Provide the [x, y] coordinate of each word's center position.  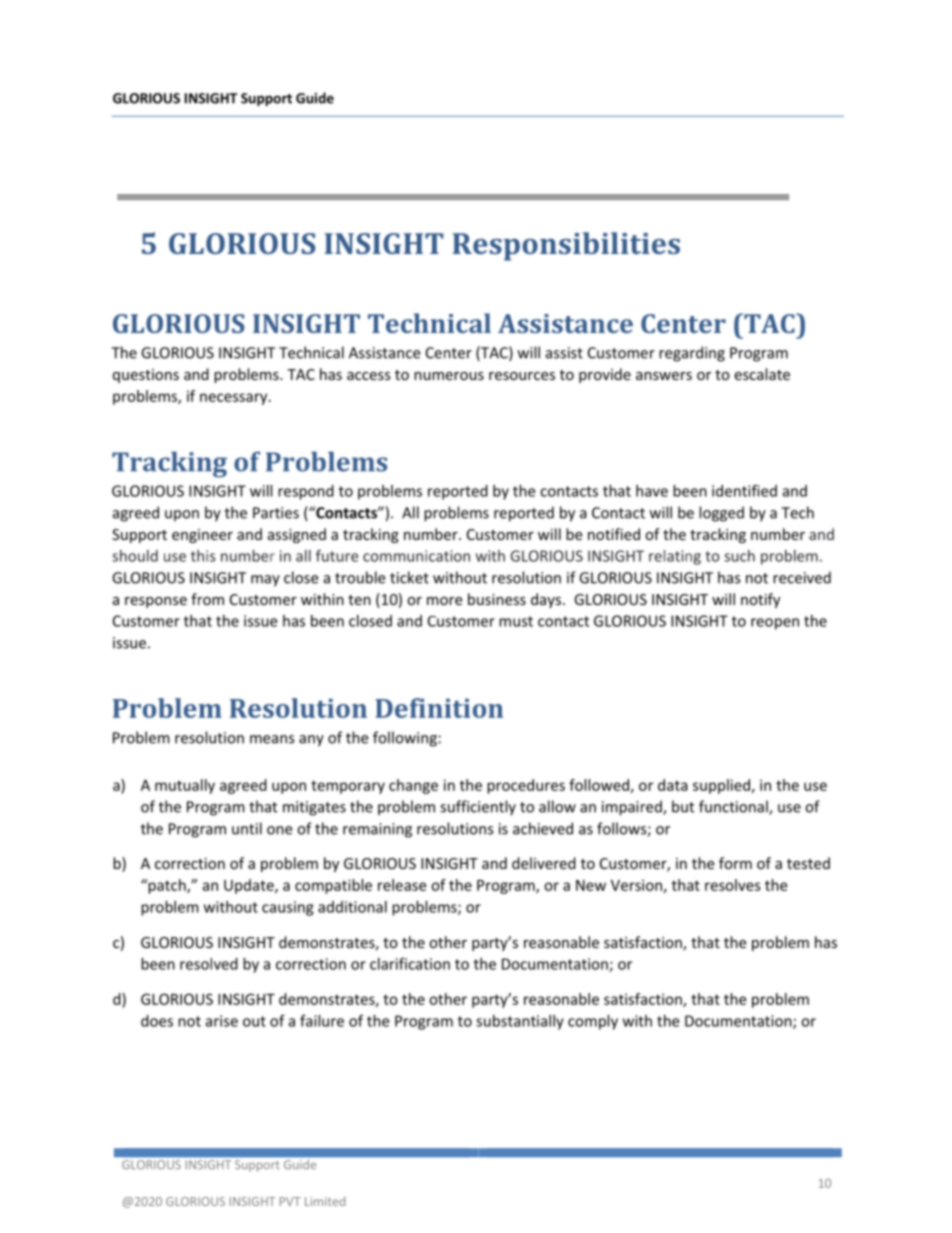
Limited [325, 1201]
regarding [692, 354]
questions [146, 376]
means [272, 739]
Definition [439, 708]
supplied [721, 786]
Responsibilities [566, 246]
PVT [290, 1201]
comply [593, 1022]
